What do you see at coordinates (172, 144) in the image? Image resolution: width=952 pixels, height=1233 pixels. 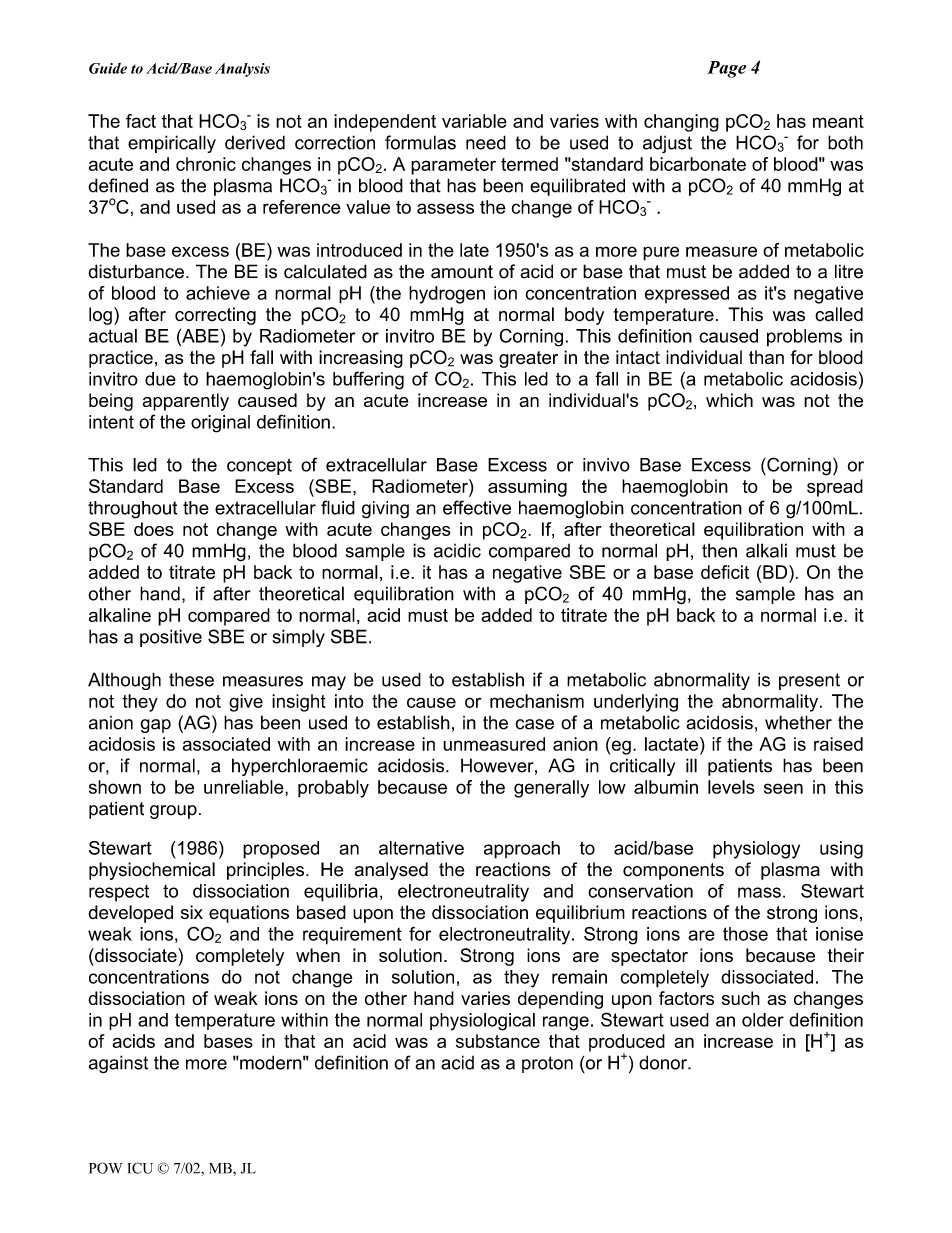 I see `empirically` at bounding box center [172, 144].
